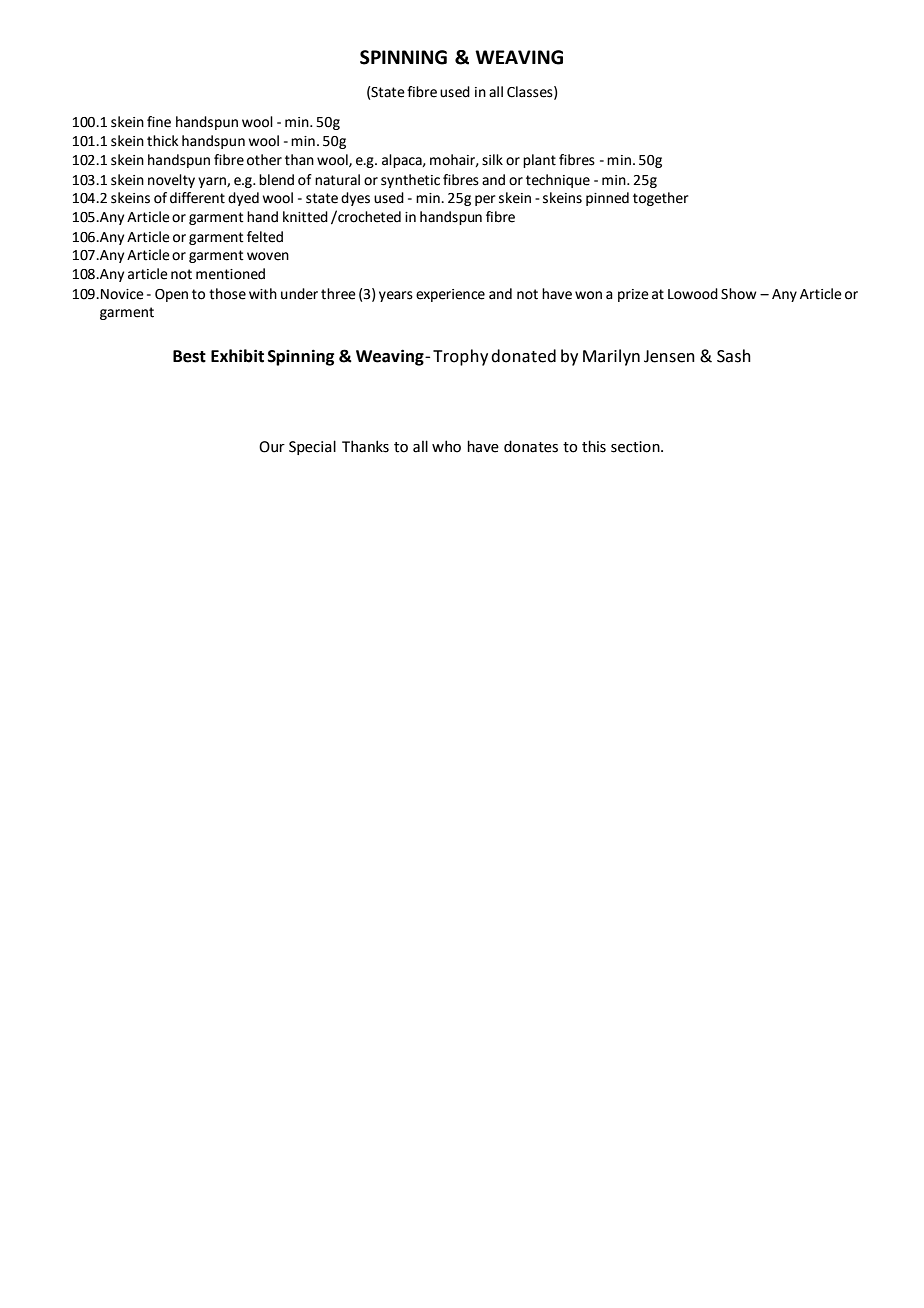  I want to click on dyes, so click(355, 199).
